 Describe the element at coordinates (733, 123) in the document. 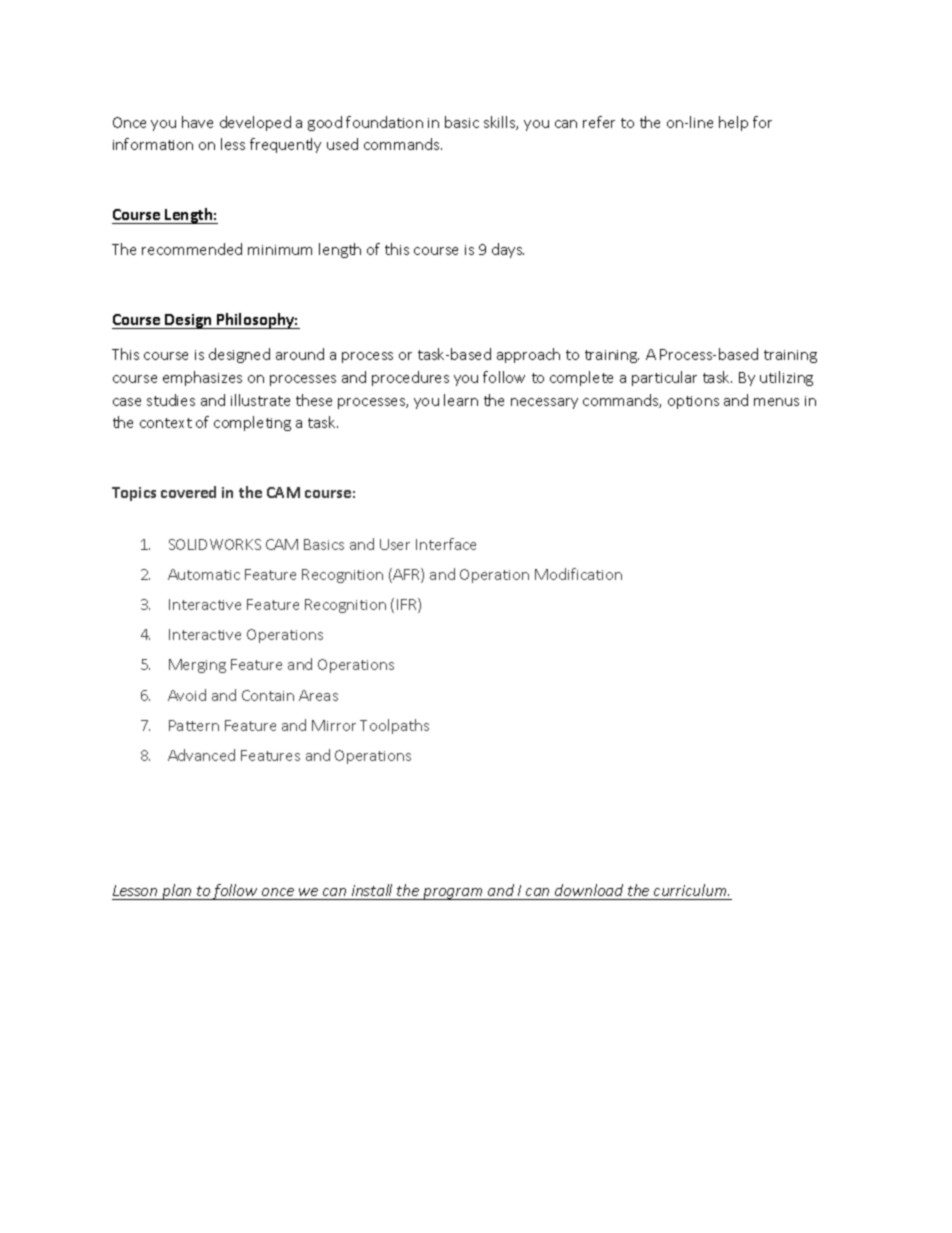

I see `help` at that location.
